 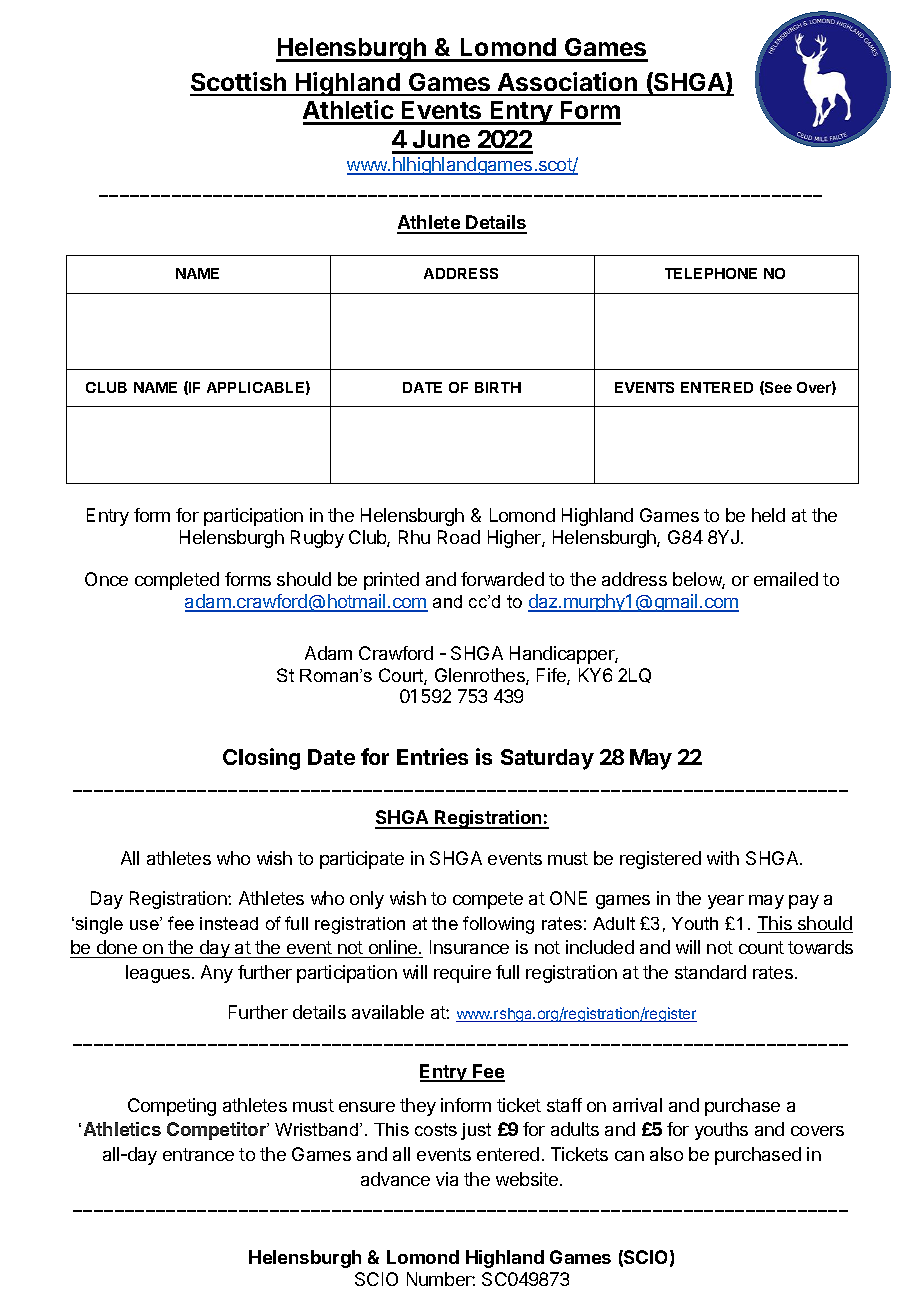 What do you see at coordinates (432, 756) in the image?
I see `Entries` at bounding box center [432, 756].
